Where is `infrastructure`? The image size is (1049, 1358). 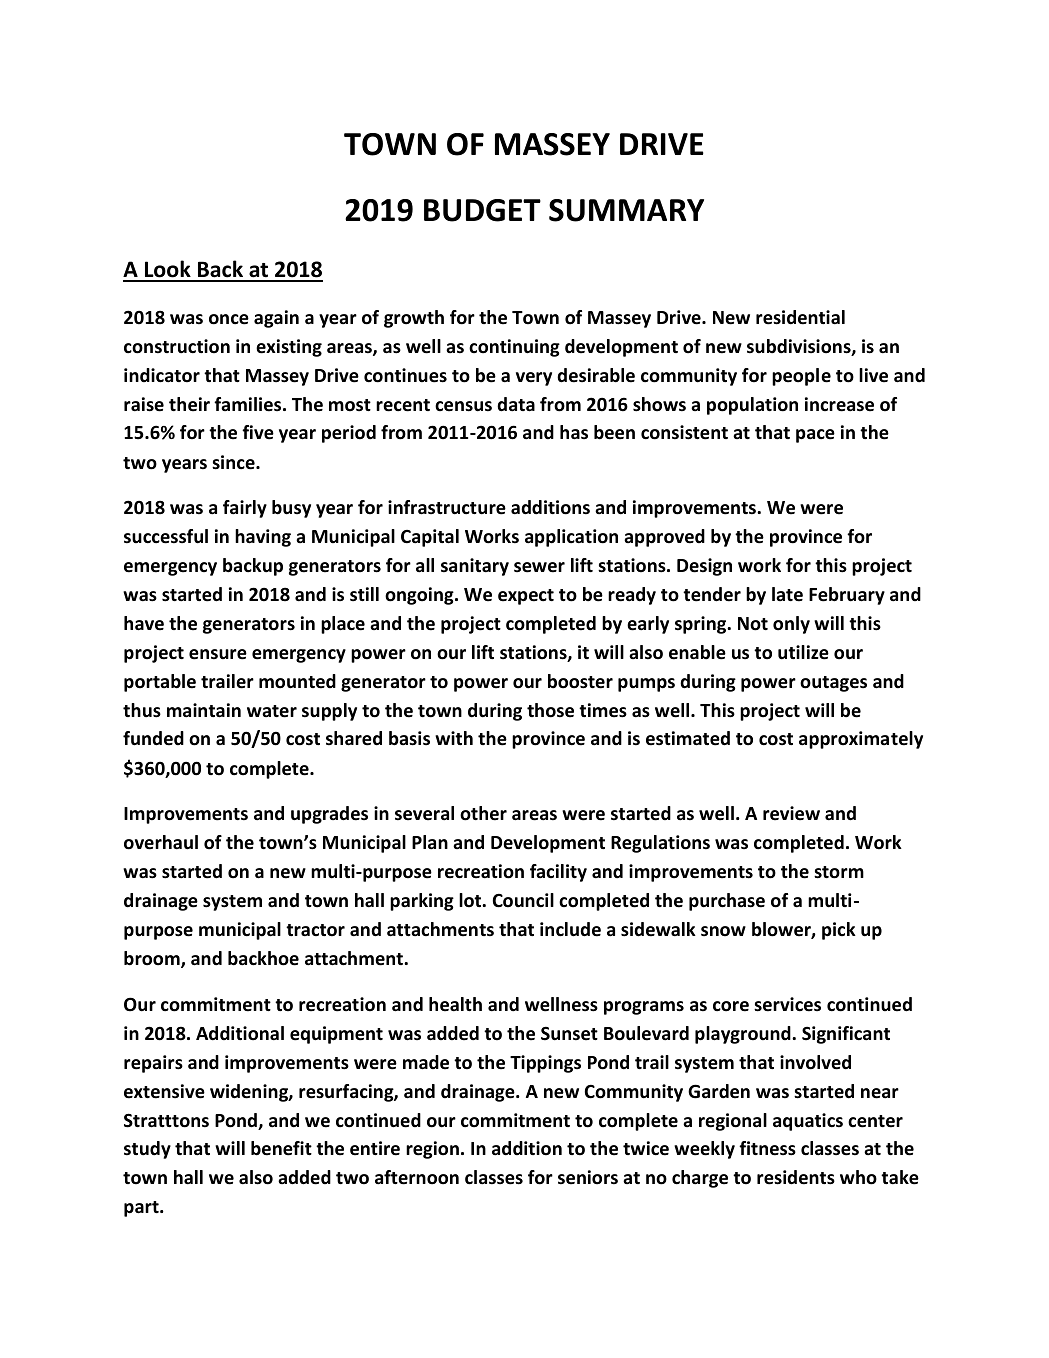 infrastructure is located at coordinates (447, 507).
